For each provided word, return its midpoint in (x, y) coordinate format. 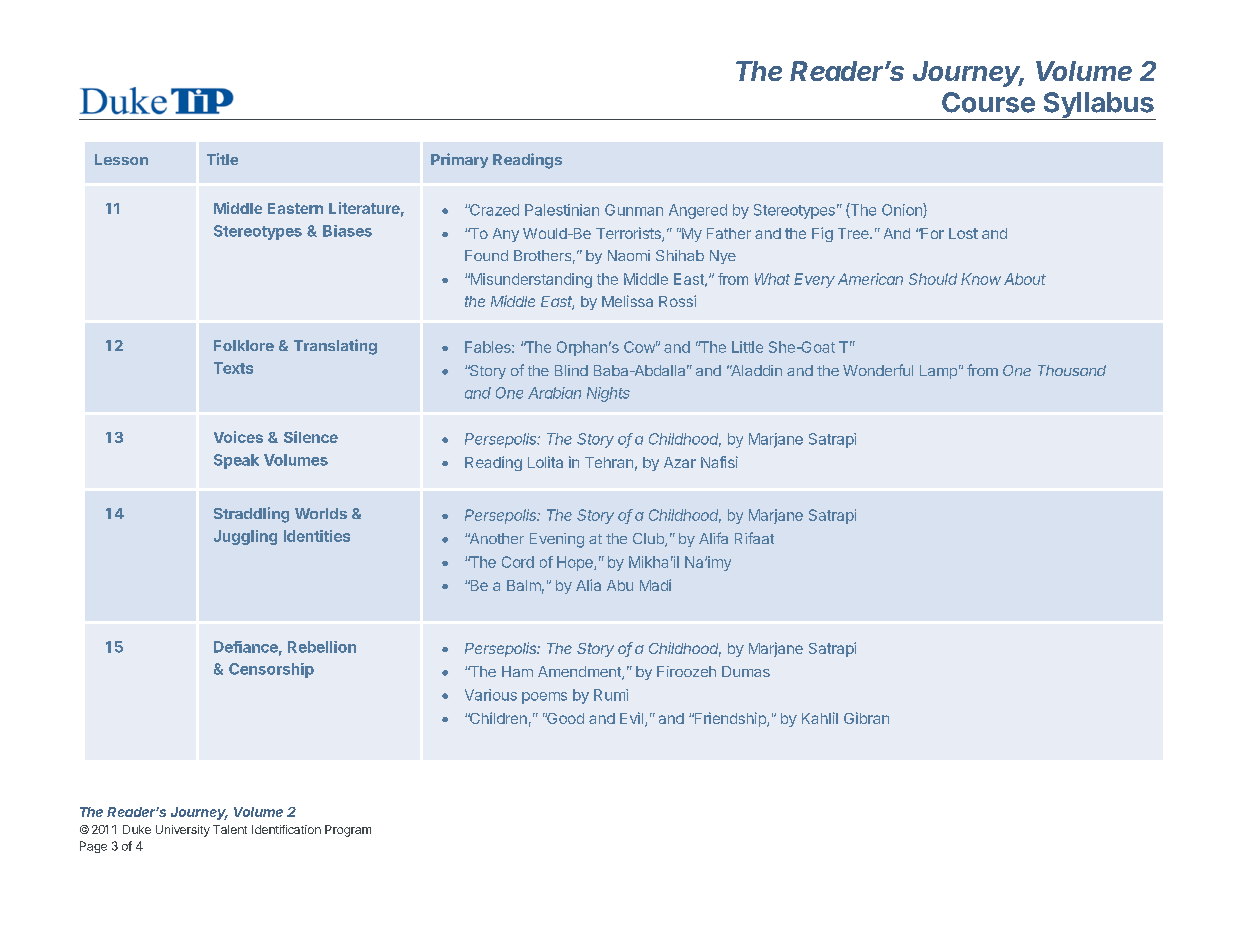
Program (348, 831)
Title (222, 159)
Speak (236, 461)
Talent (230, 829)
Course (988, 102)
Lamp (938, 372)
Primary (459, 160)
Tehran (609, 462)
